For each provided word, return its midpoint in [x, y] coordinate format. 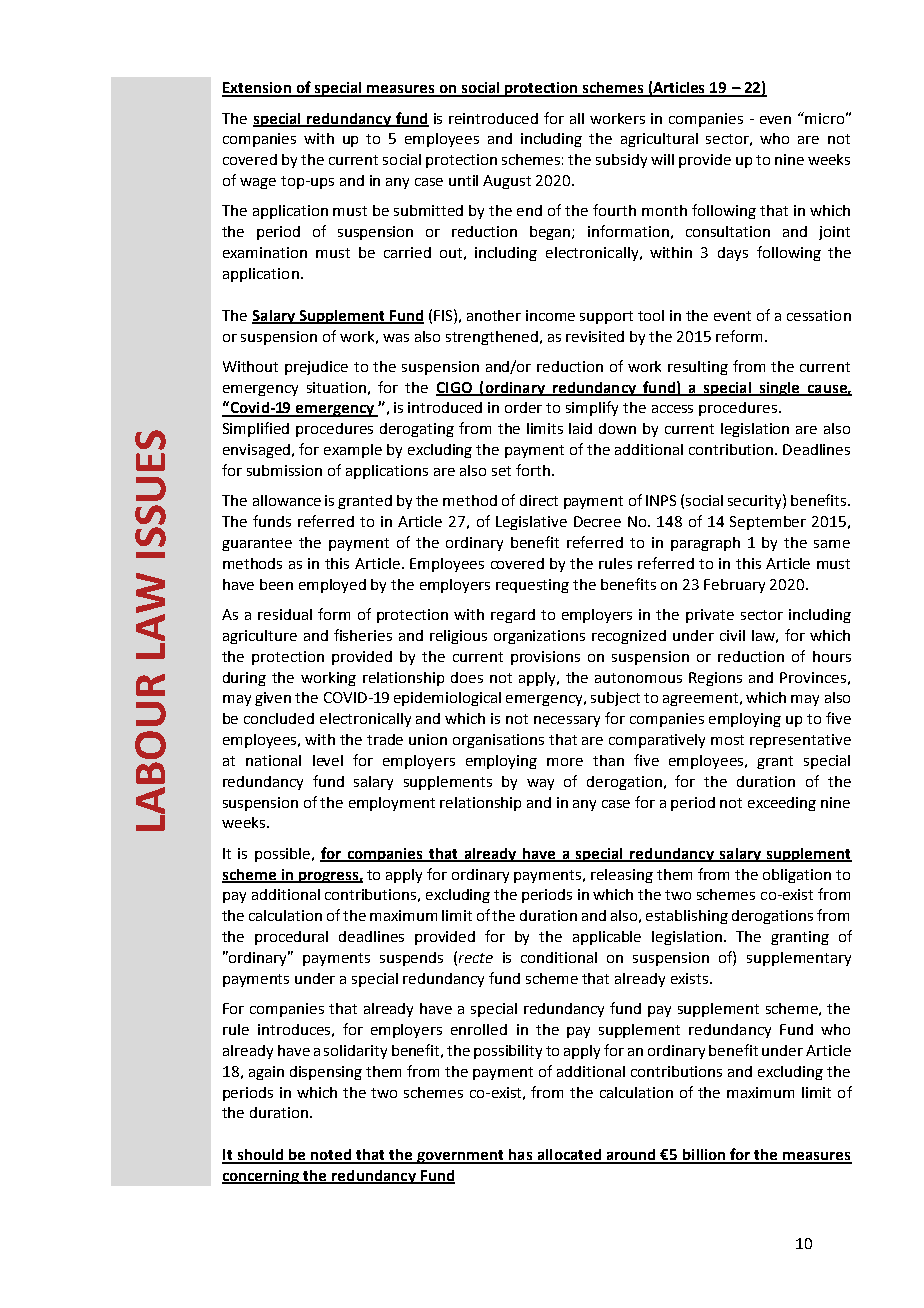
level [328, 760]
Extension [257, 89]
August [507, 182]
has [521, 1156]
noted [331, 1156]
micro [824, 118]
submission [284, 470]
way [540, 784]
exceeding [782, 804]
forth [533, 470]
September [768, 523]
